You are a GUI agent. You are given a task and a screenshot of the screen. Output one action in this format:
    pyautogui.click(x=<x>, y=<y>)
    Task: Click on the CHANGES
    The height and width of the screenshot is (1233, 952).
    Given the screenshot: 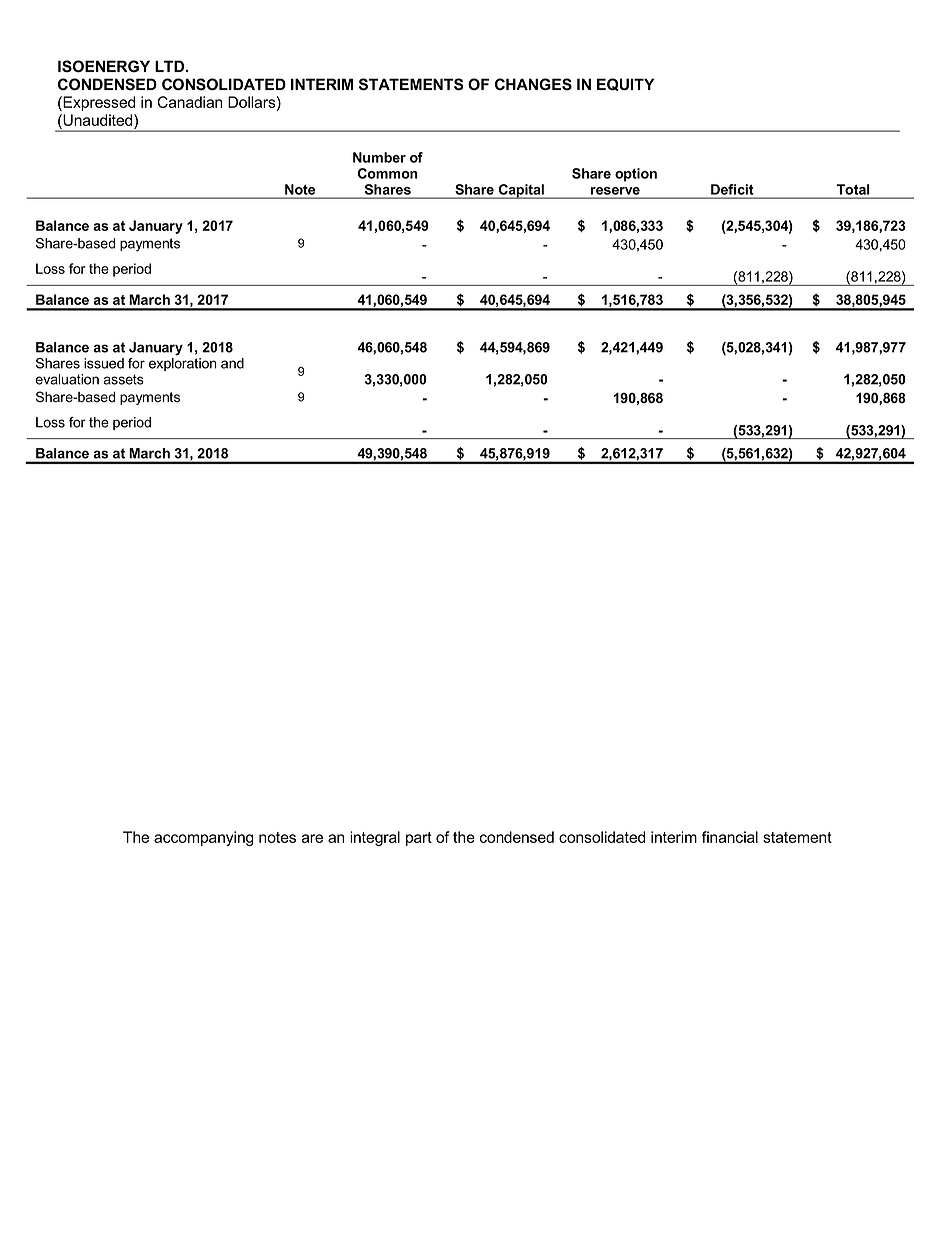 What is the action you would take?
    pyautogui.click(x=533, y=84)
